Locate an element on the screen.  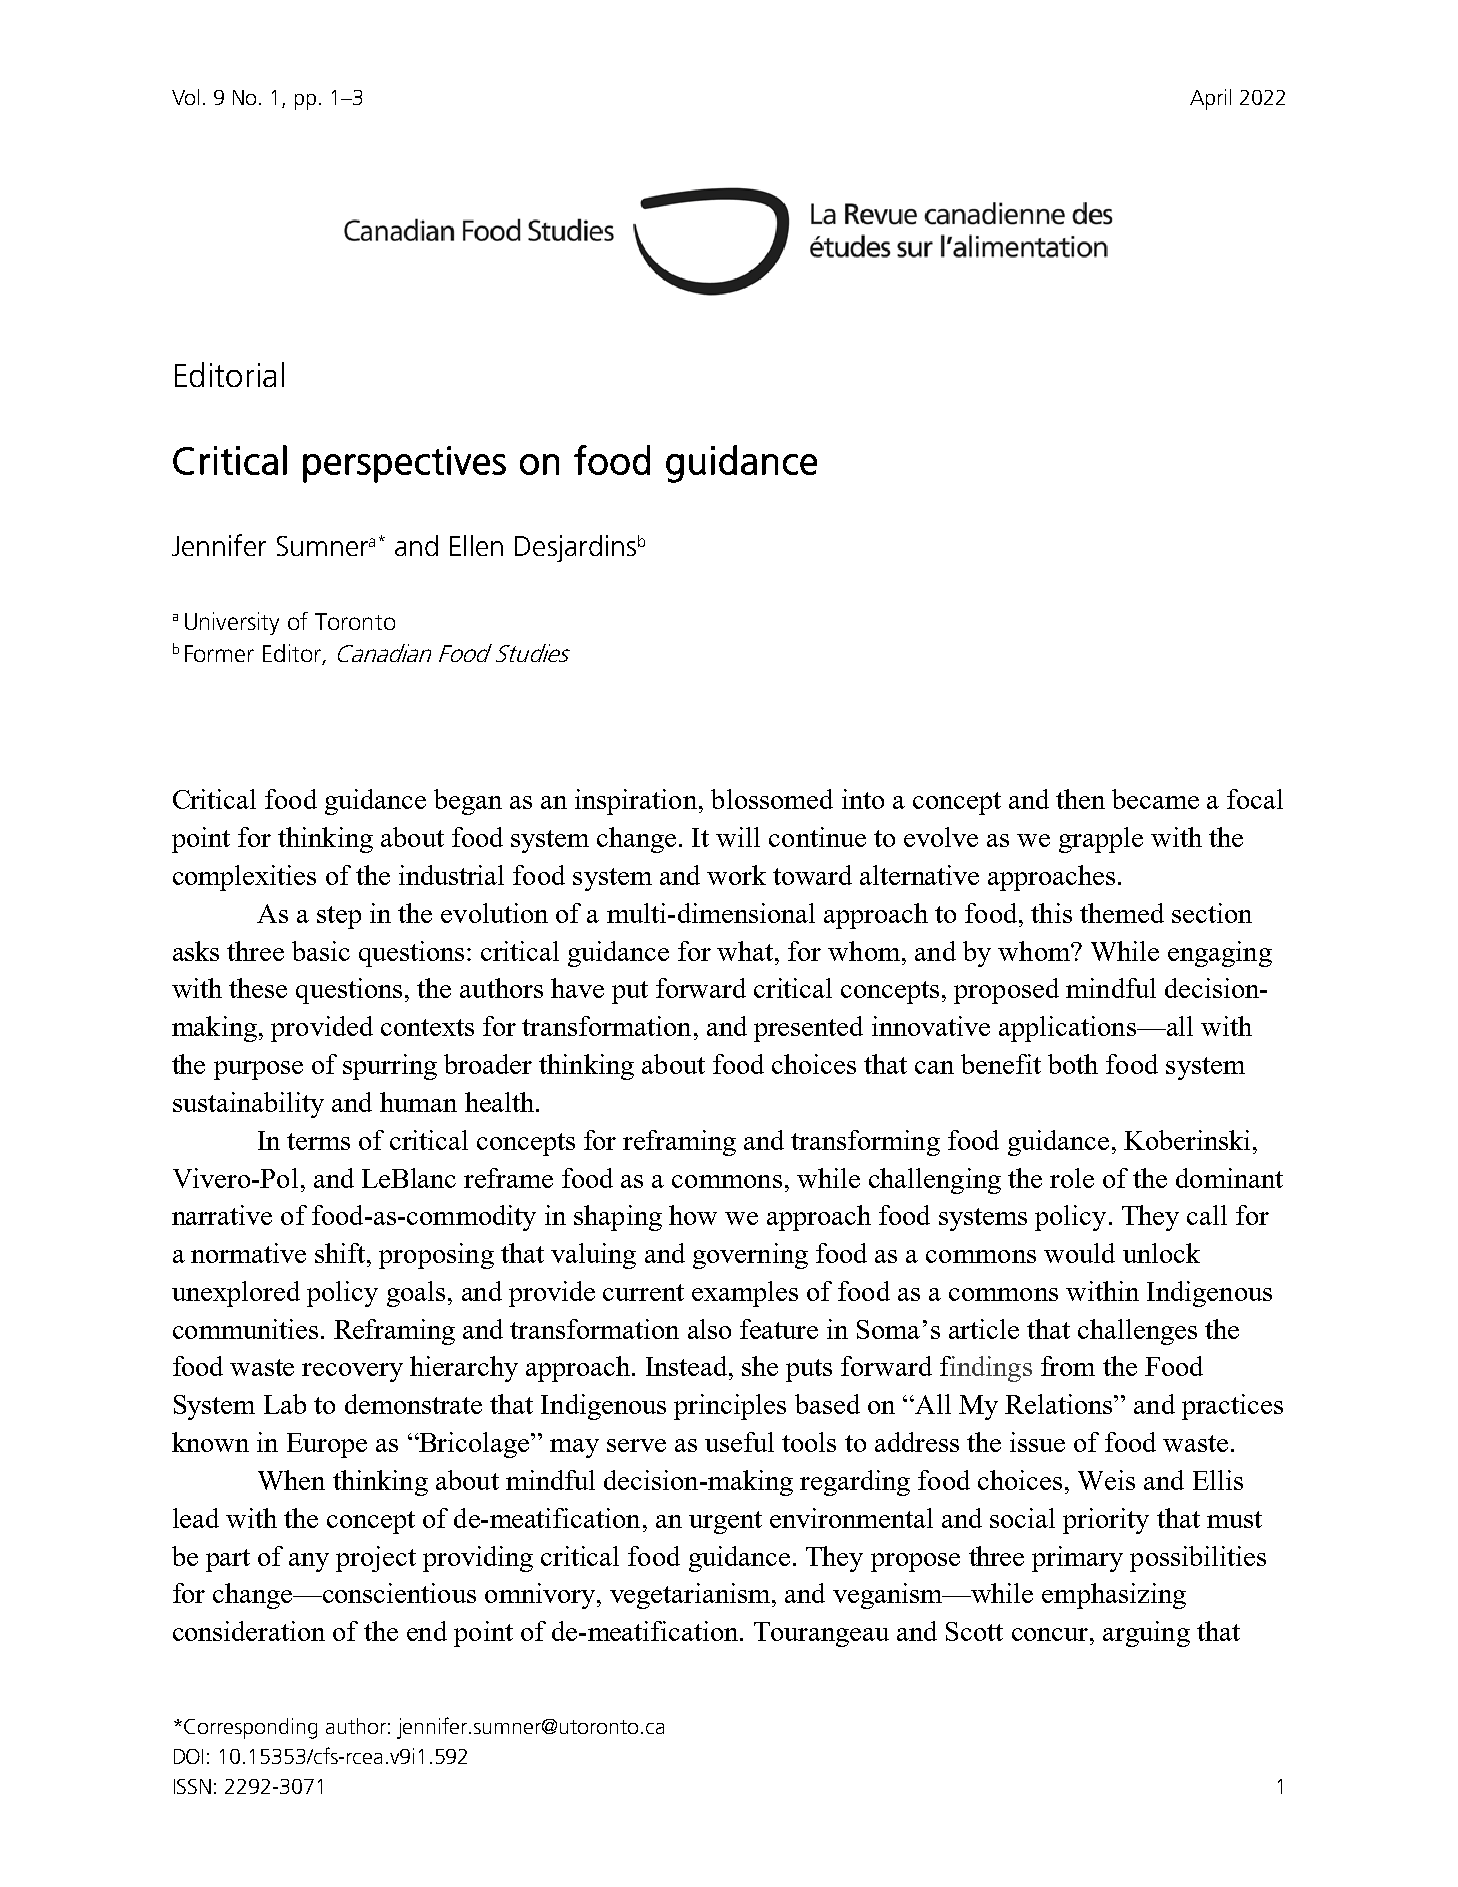
Corresponding is located at coordinates (250, 1728).
